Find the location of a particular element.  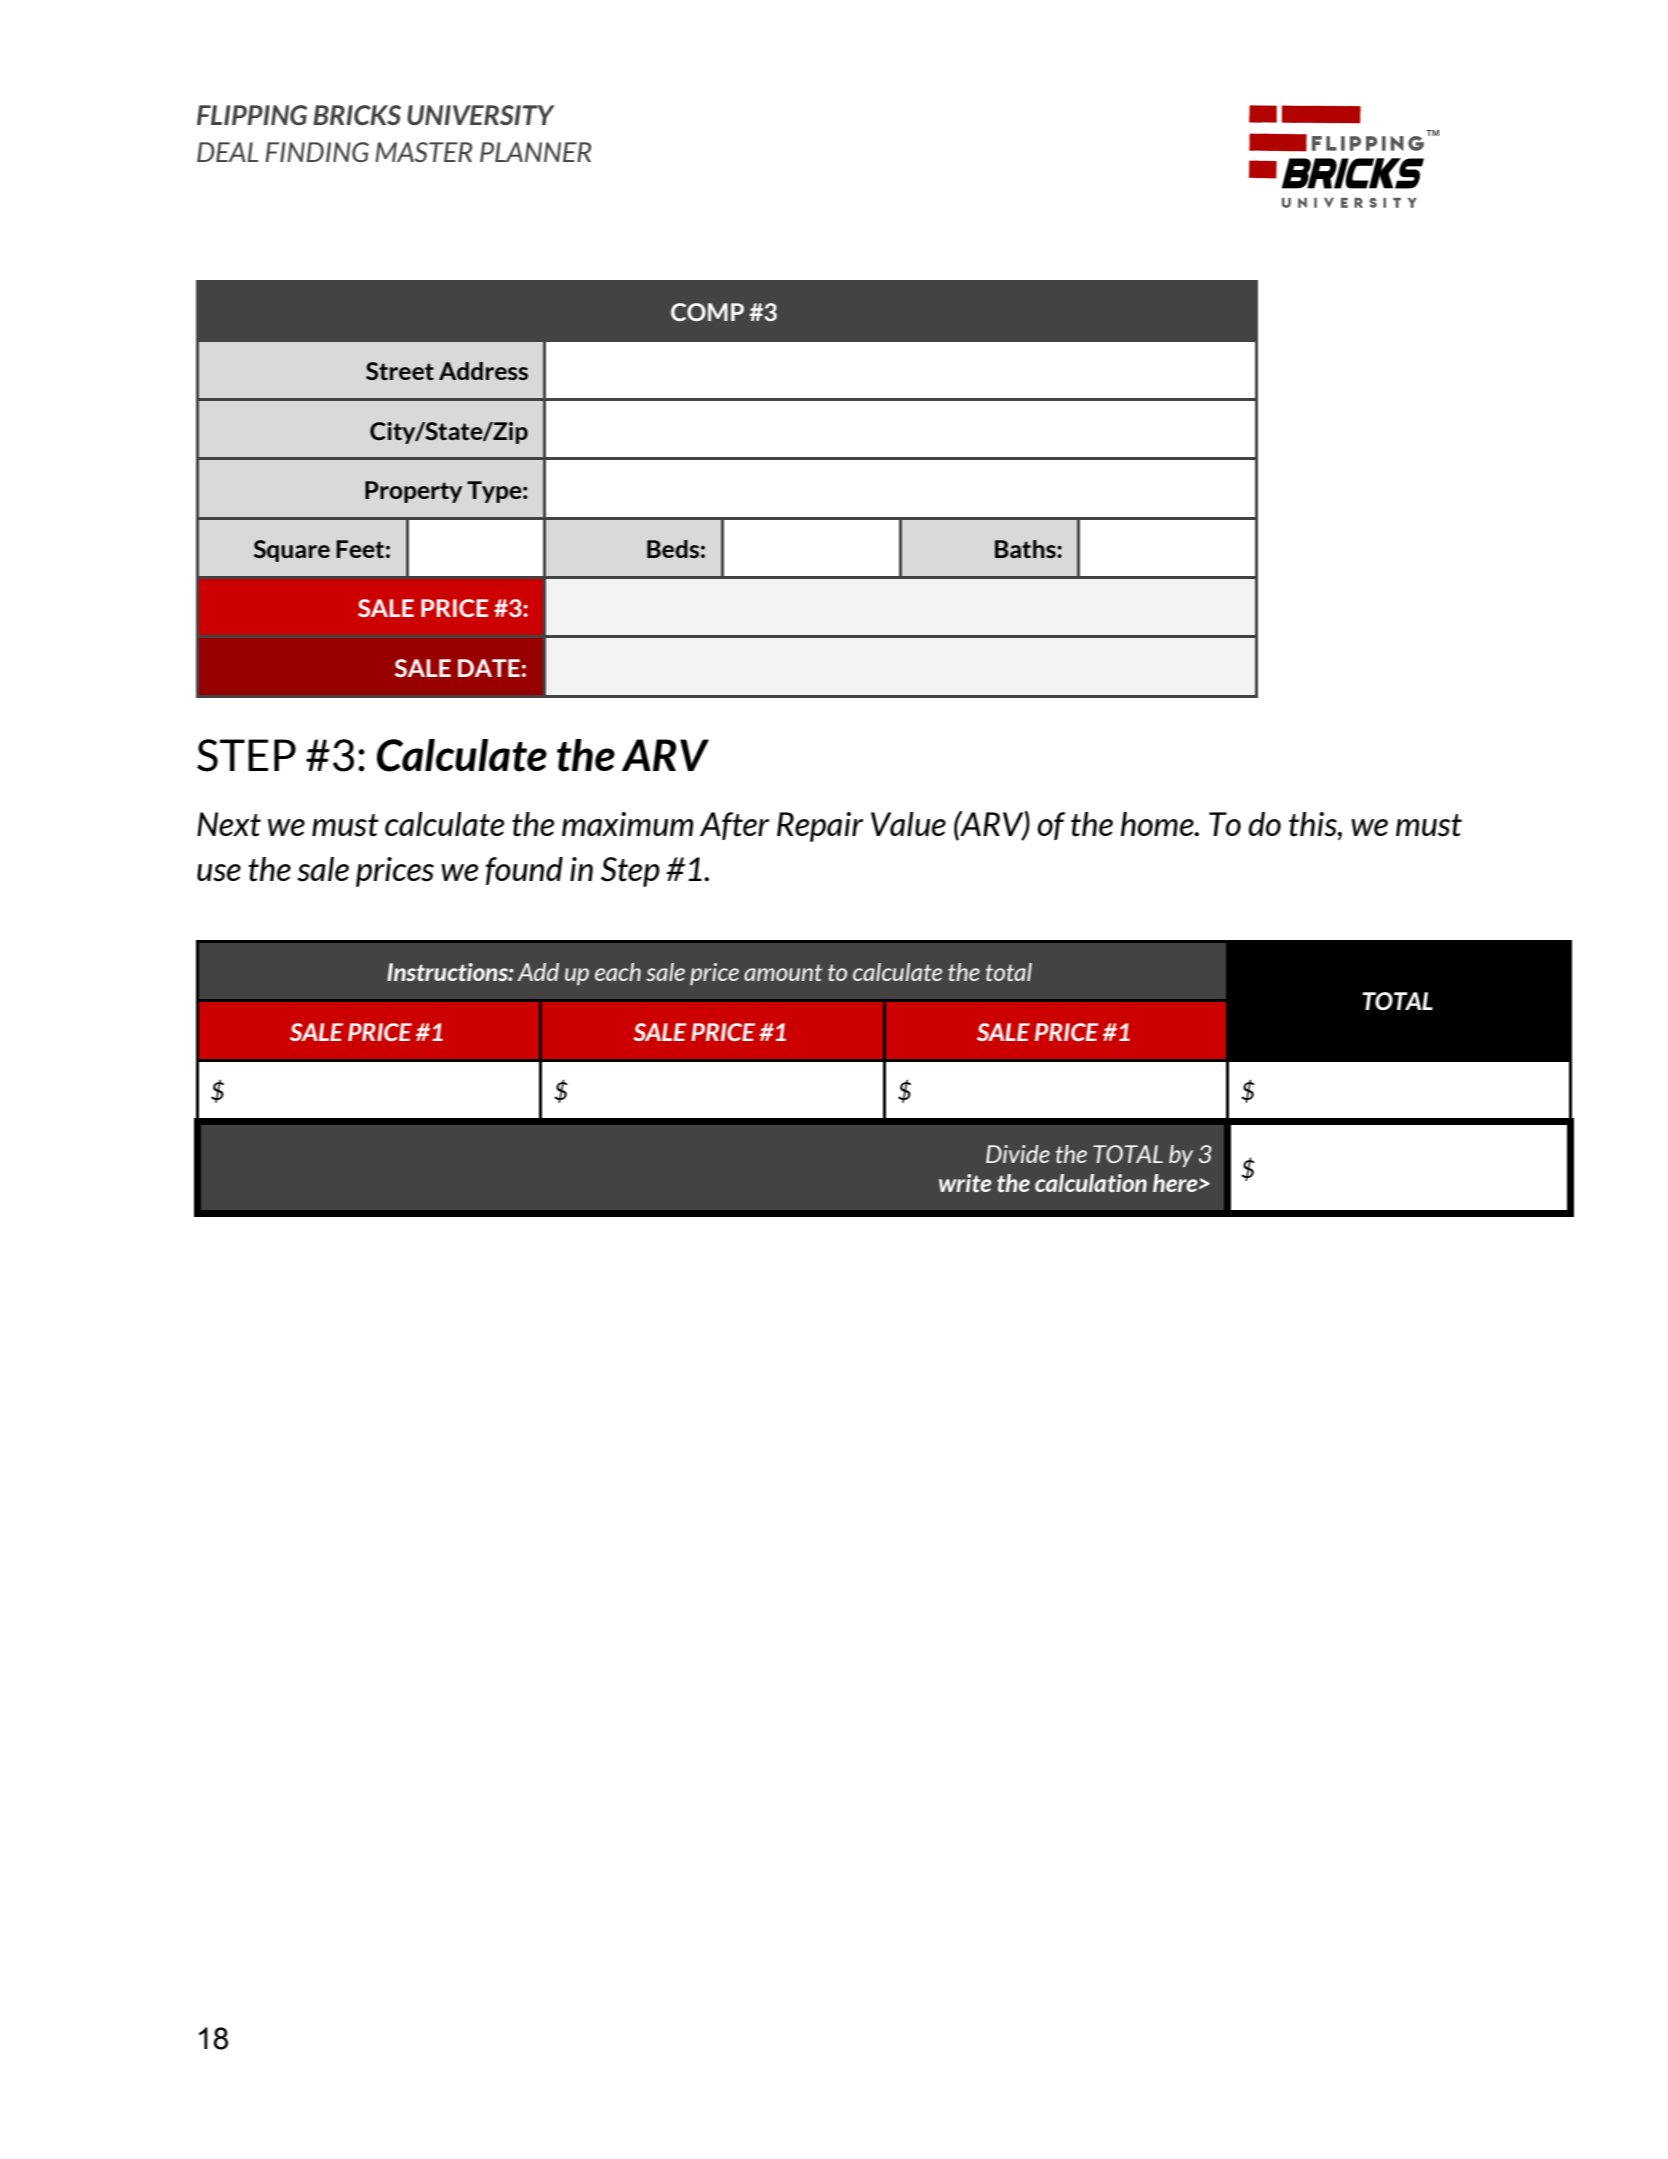

FINDING is located at coordinates (317, 152).
